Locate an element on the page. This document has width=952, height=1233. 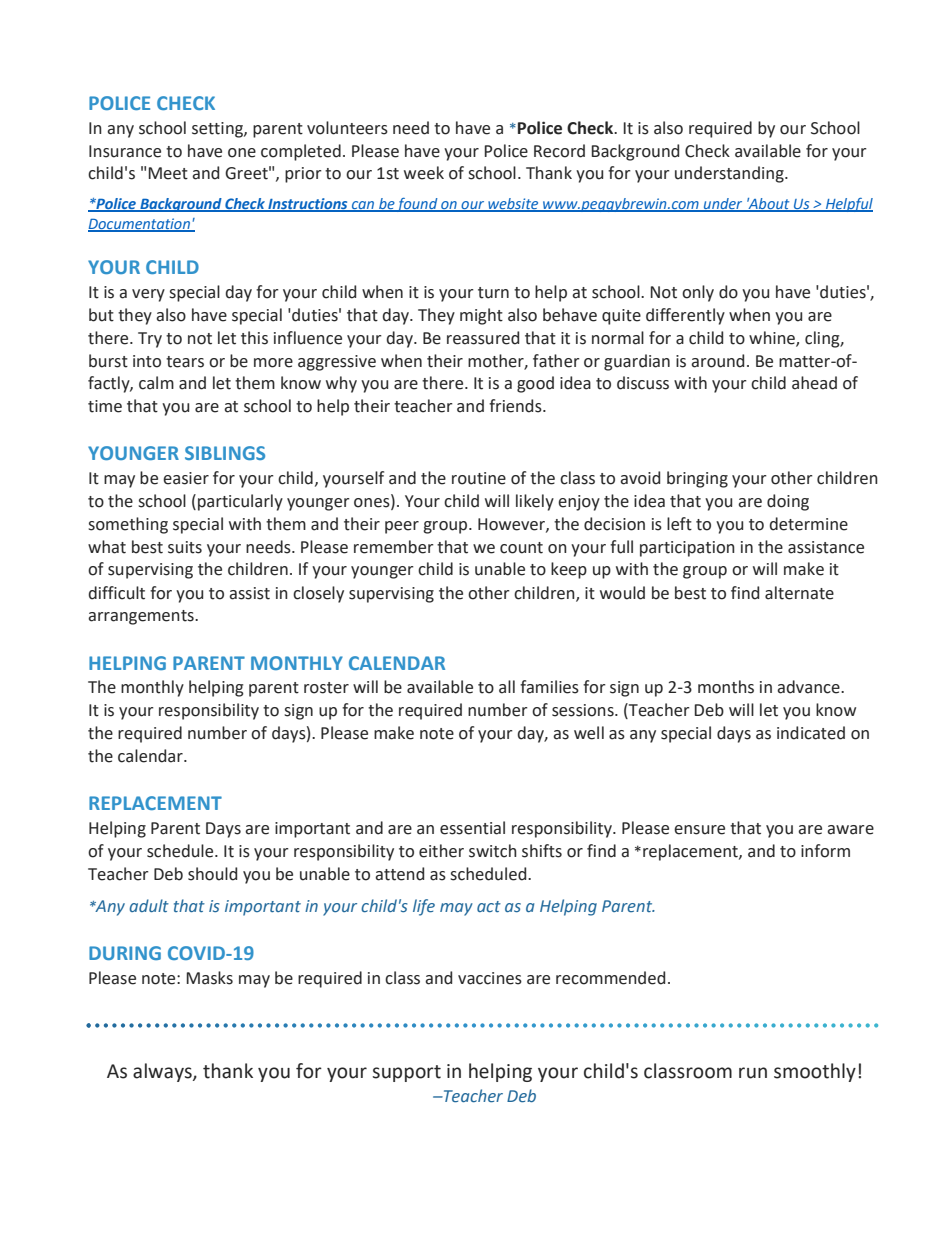
count is located at coordinates (521, 548).
